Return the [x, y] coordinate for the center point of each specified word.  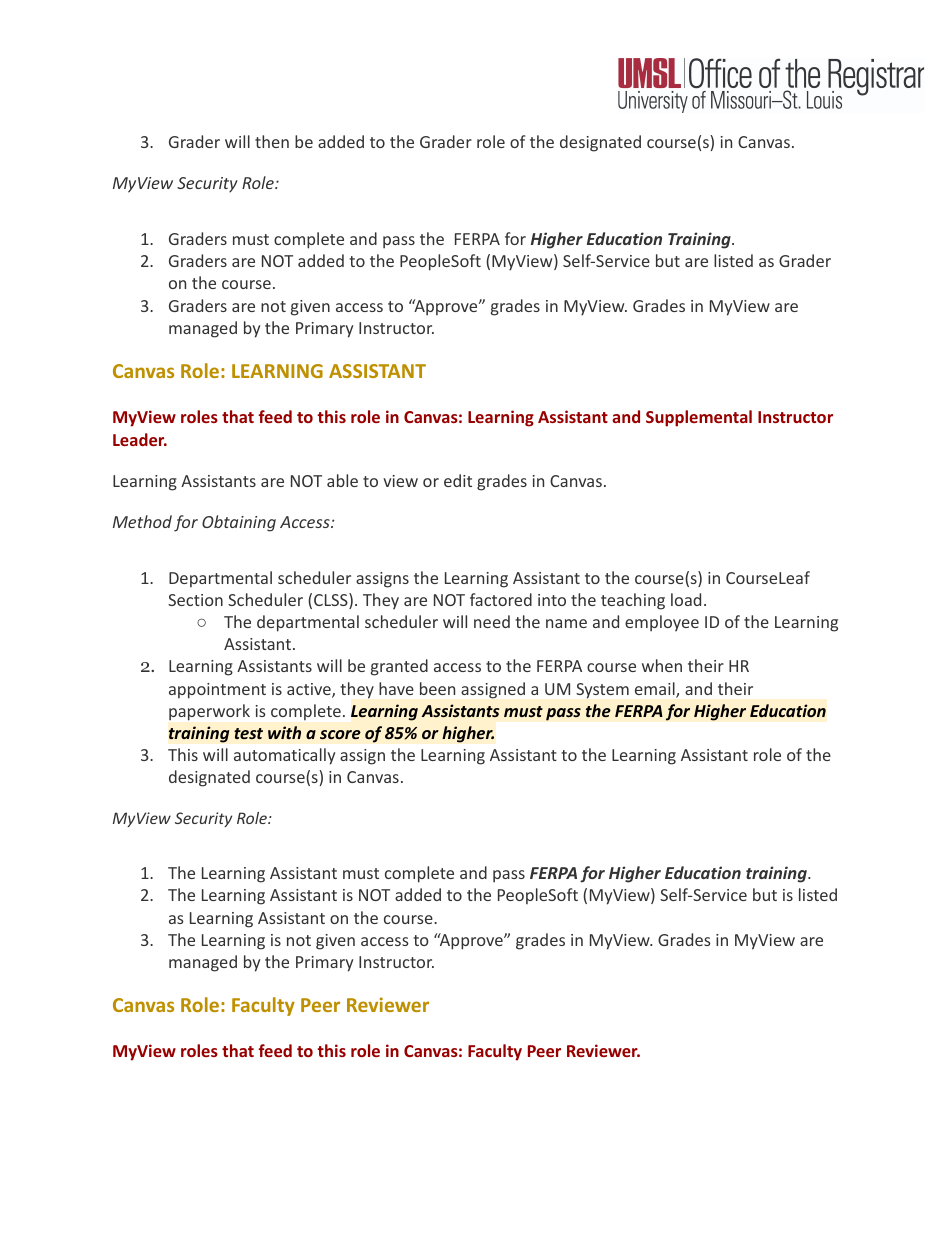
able [342, 480]
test [248, 733]
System [602, 691]
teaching [633, 601]
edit [458, 480]
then [272, 141]
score [340, 734]
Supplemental [699, 418]
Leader [140, 439]
